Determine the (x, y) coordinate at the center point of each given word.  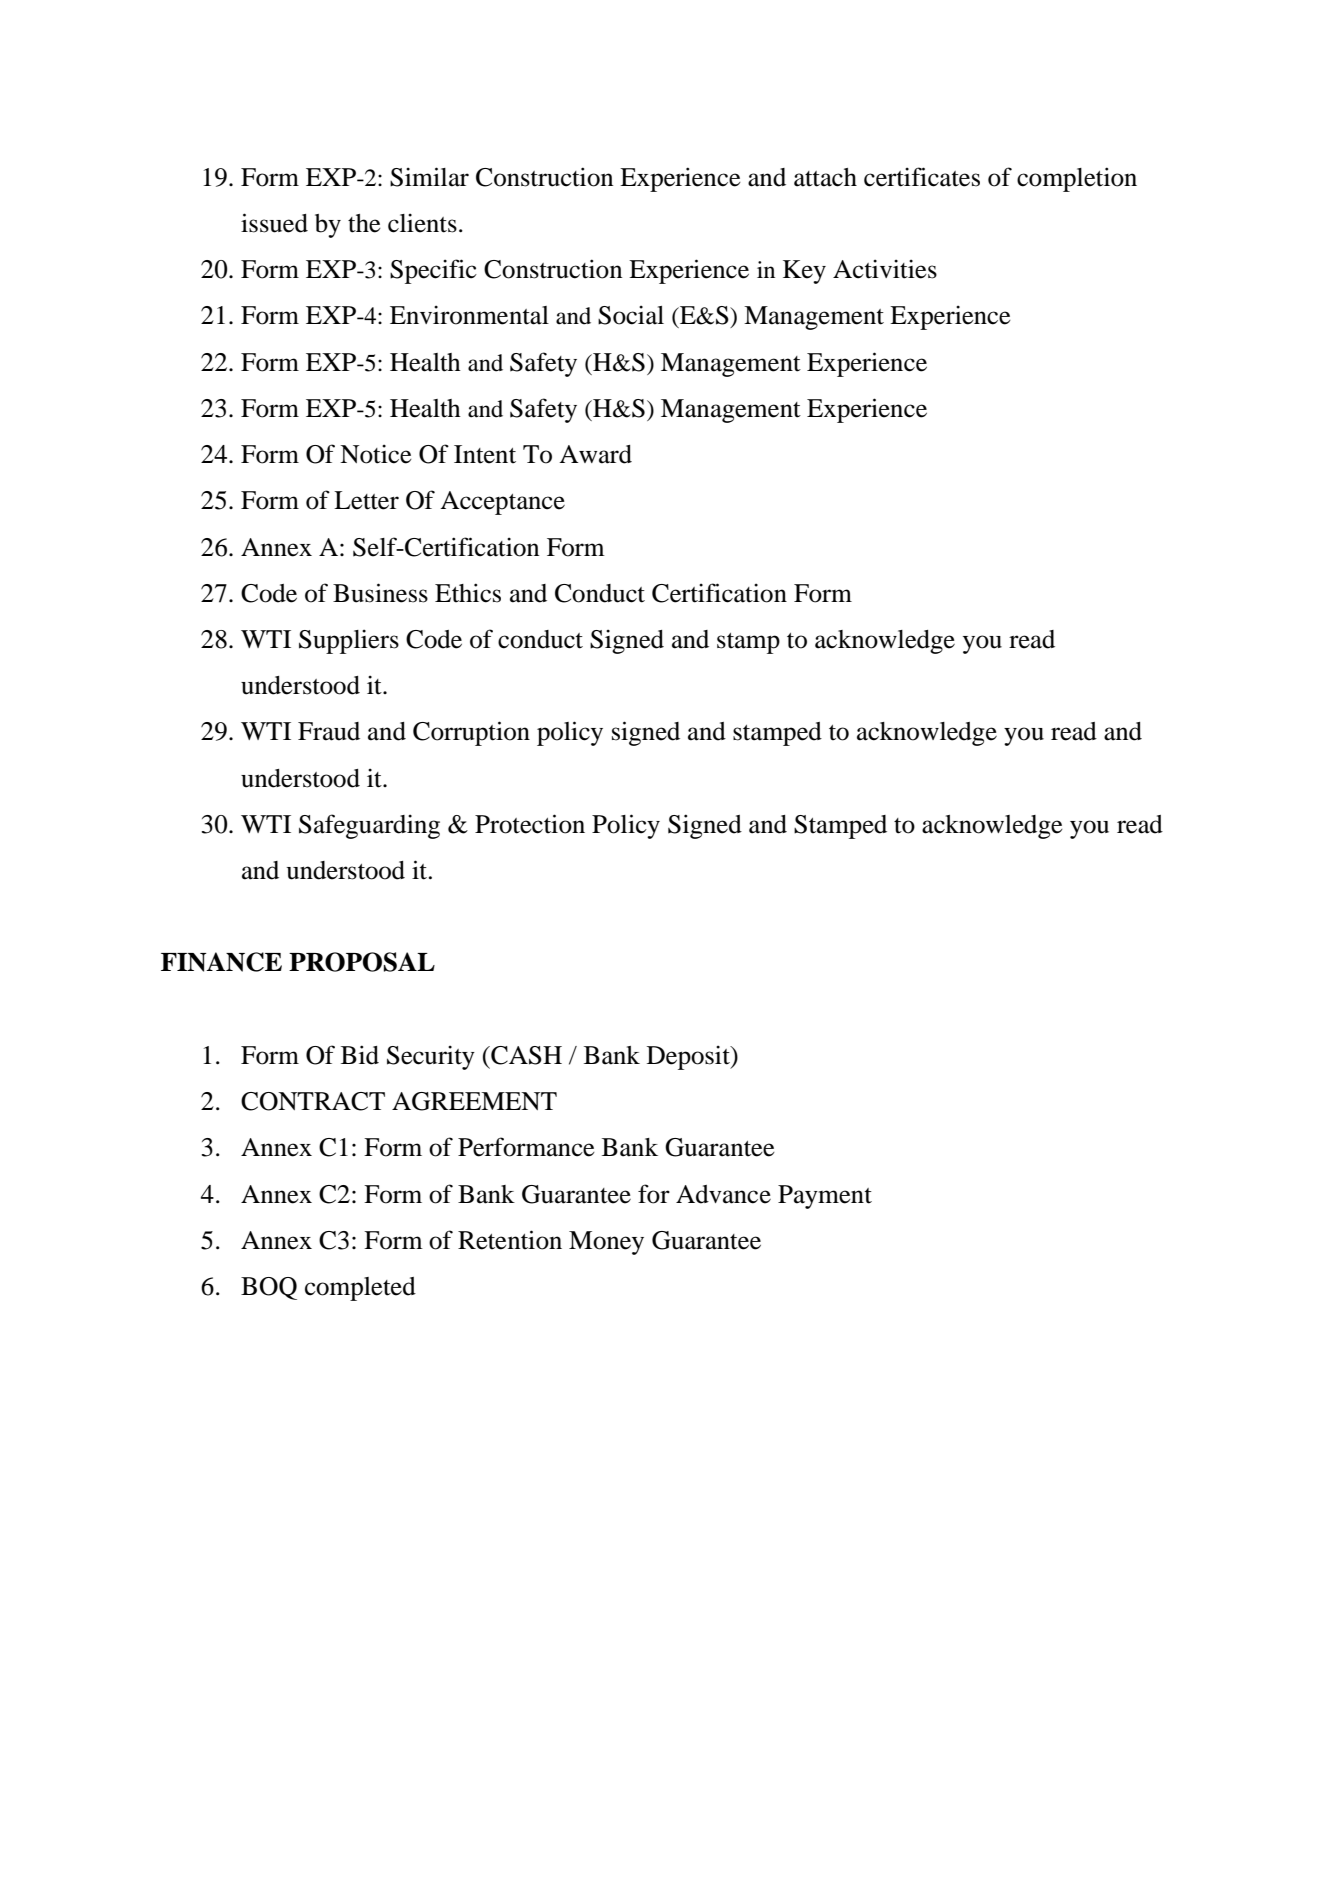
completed (360, 1289)
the (364, 223)
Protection (530, 824)
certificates (922, 177)
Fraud (329, 731)
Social (631, 315)
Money (606, 1243)
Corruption (471, 733)
